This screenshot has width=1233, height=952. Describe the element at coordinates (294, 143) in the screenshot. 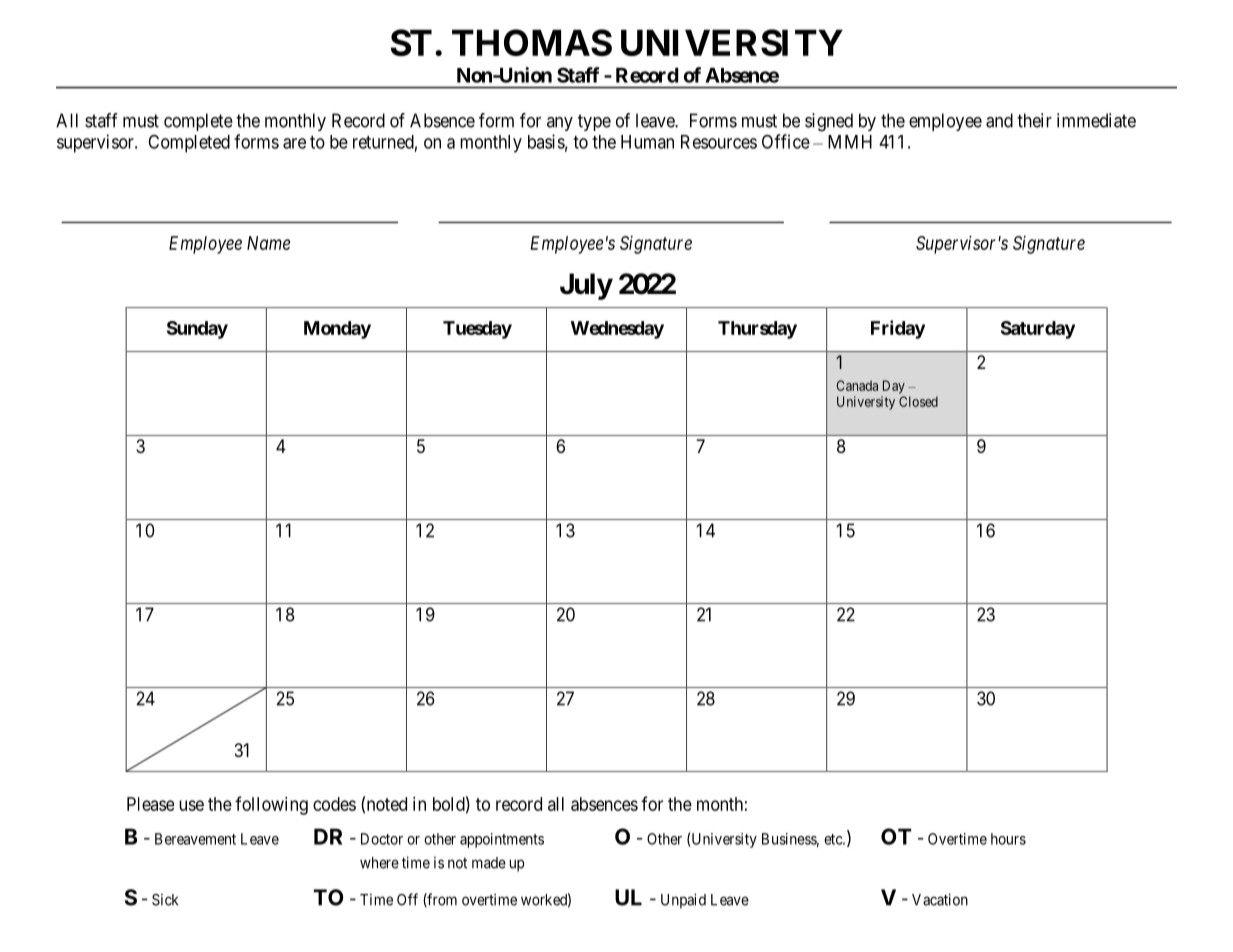

I see `are` at that location.
